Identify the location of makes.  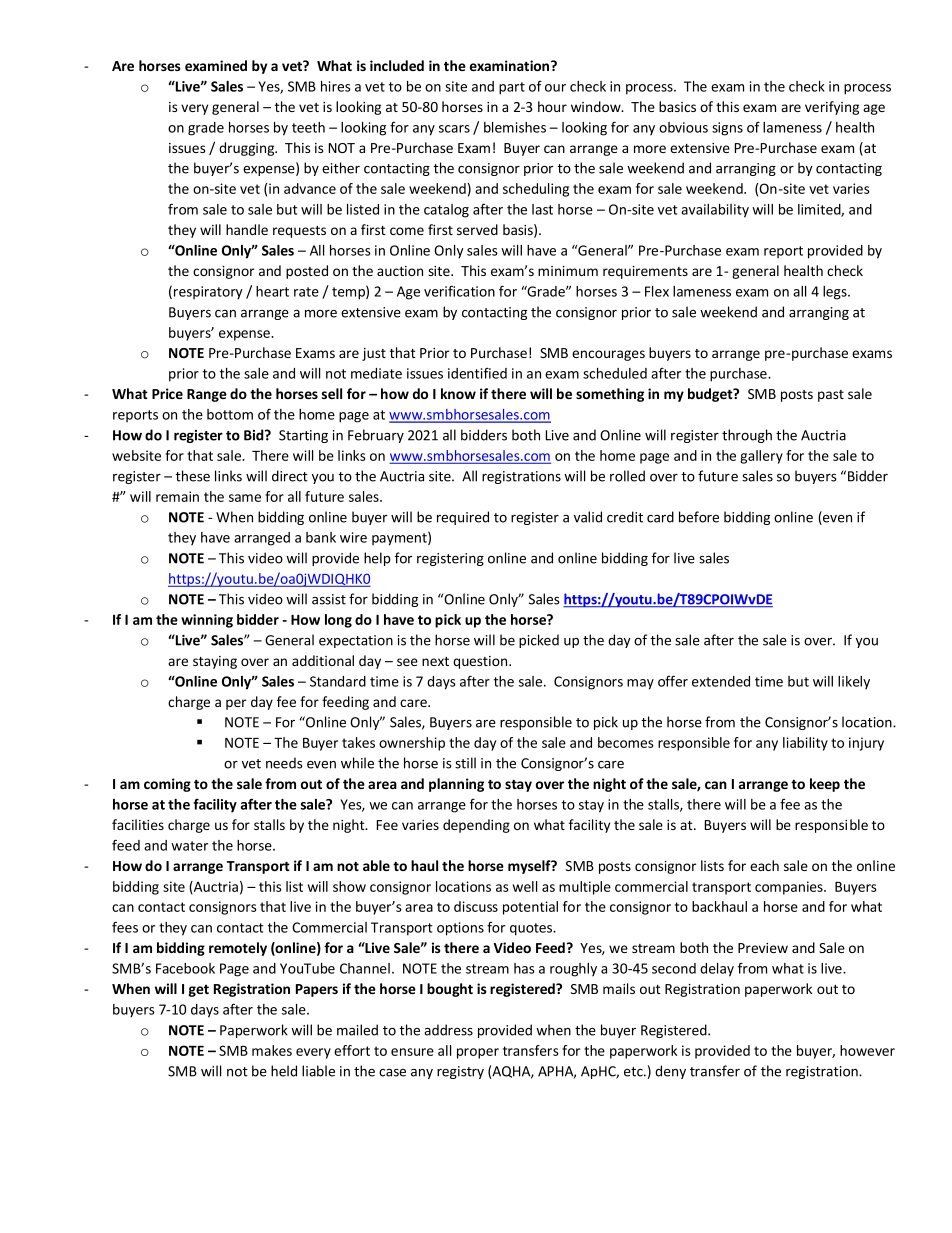
(272, 1050).
